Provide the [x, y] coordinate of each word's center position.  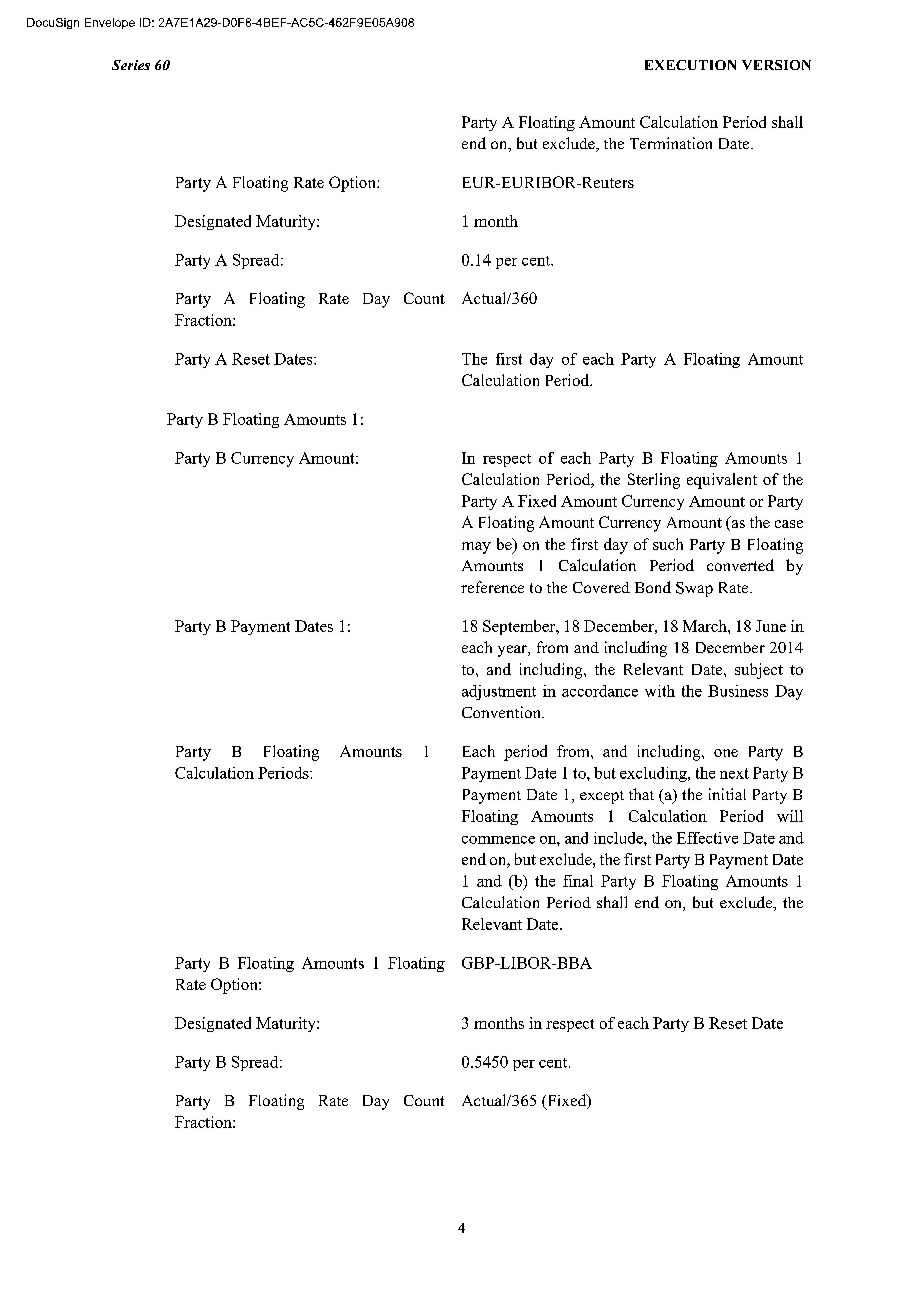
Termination [671, 143]
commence [498, 840]
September [520, 627]
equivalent [722, 481]
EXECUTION [690, 65]
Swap [694, 589]
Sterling [654, 481]
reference [492, 587]
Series [131, 65]
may [476, 548]
